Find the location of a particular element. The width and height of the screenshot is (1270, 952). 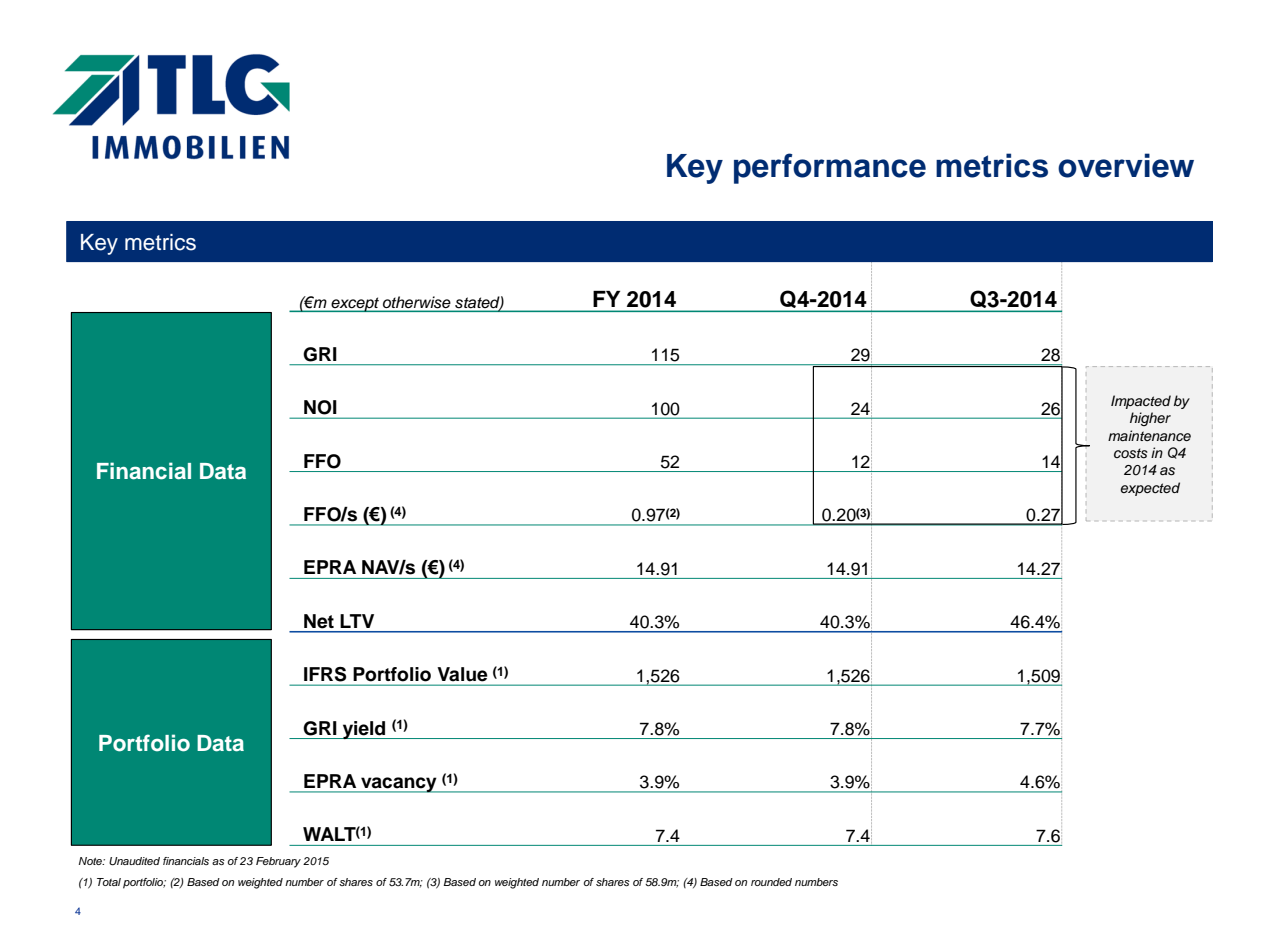

except is located at coordinates (356, 304).
